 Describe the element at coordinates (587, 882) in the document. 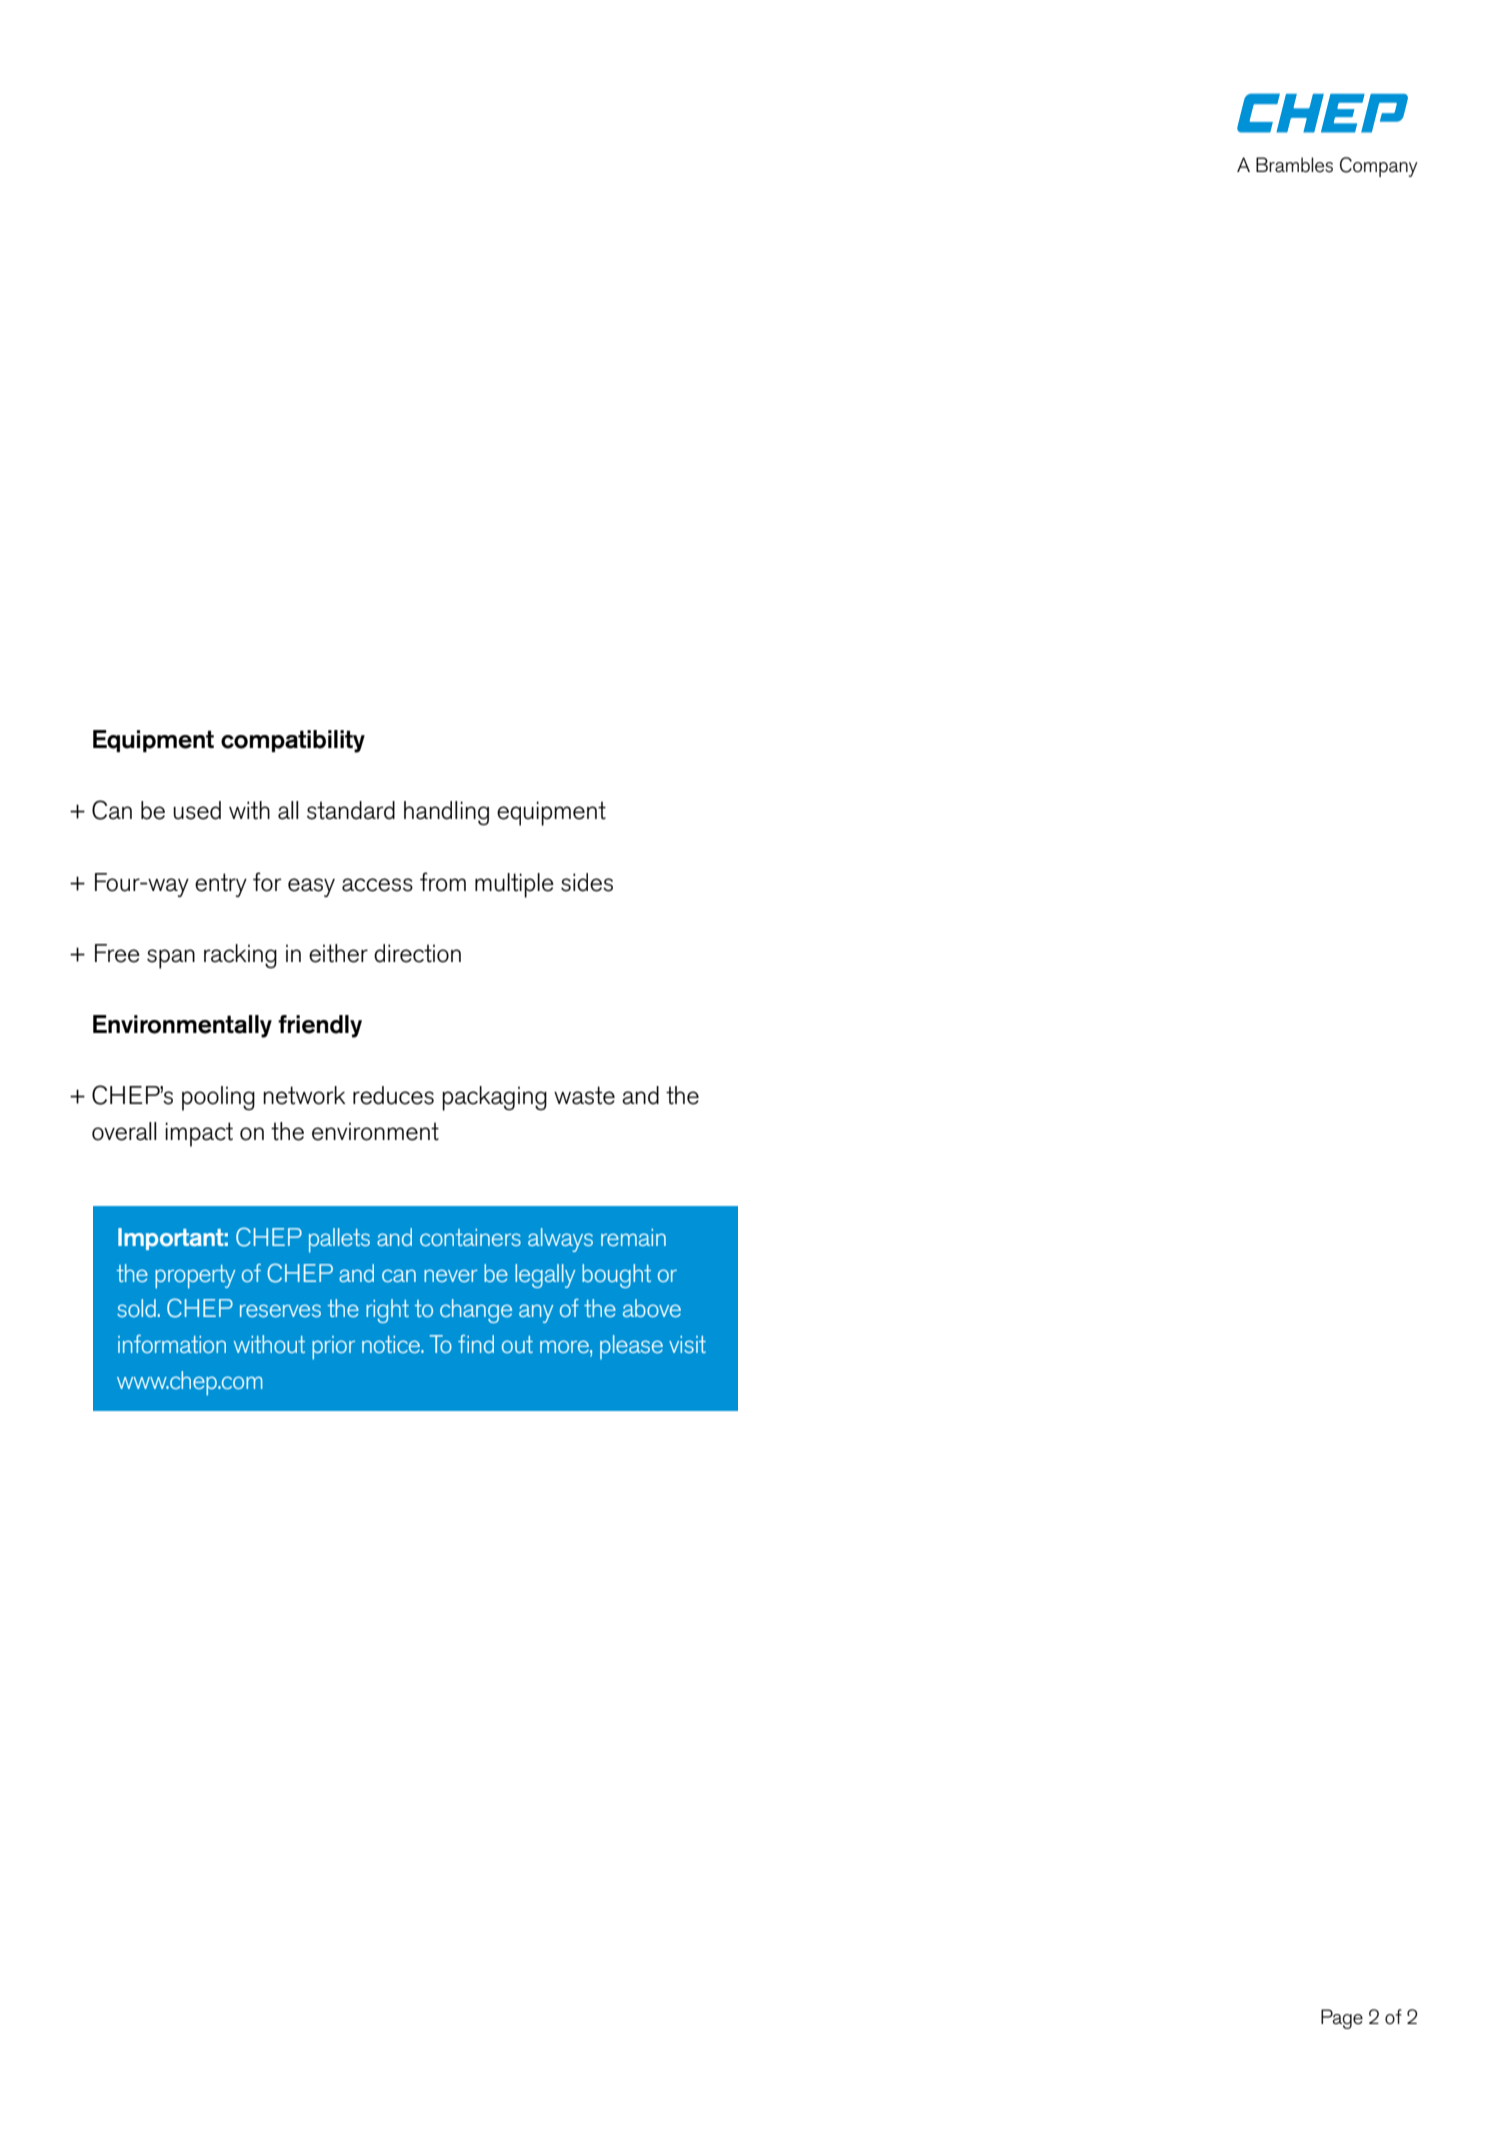

I see `sides` at that location.
